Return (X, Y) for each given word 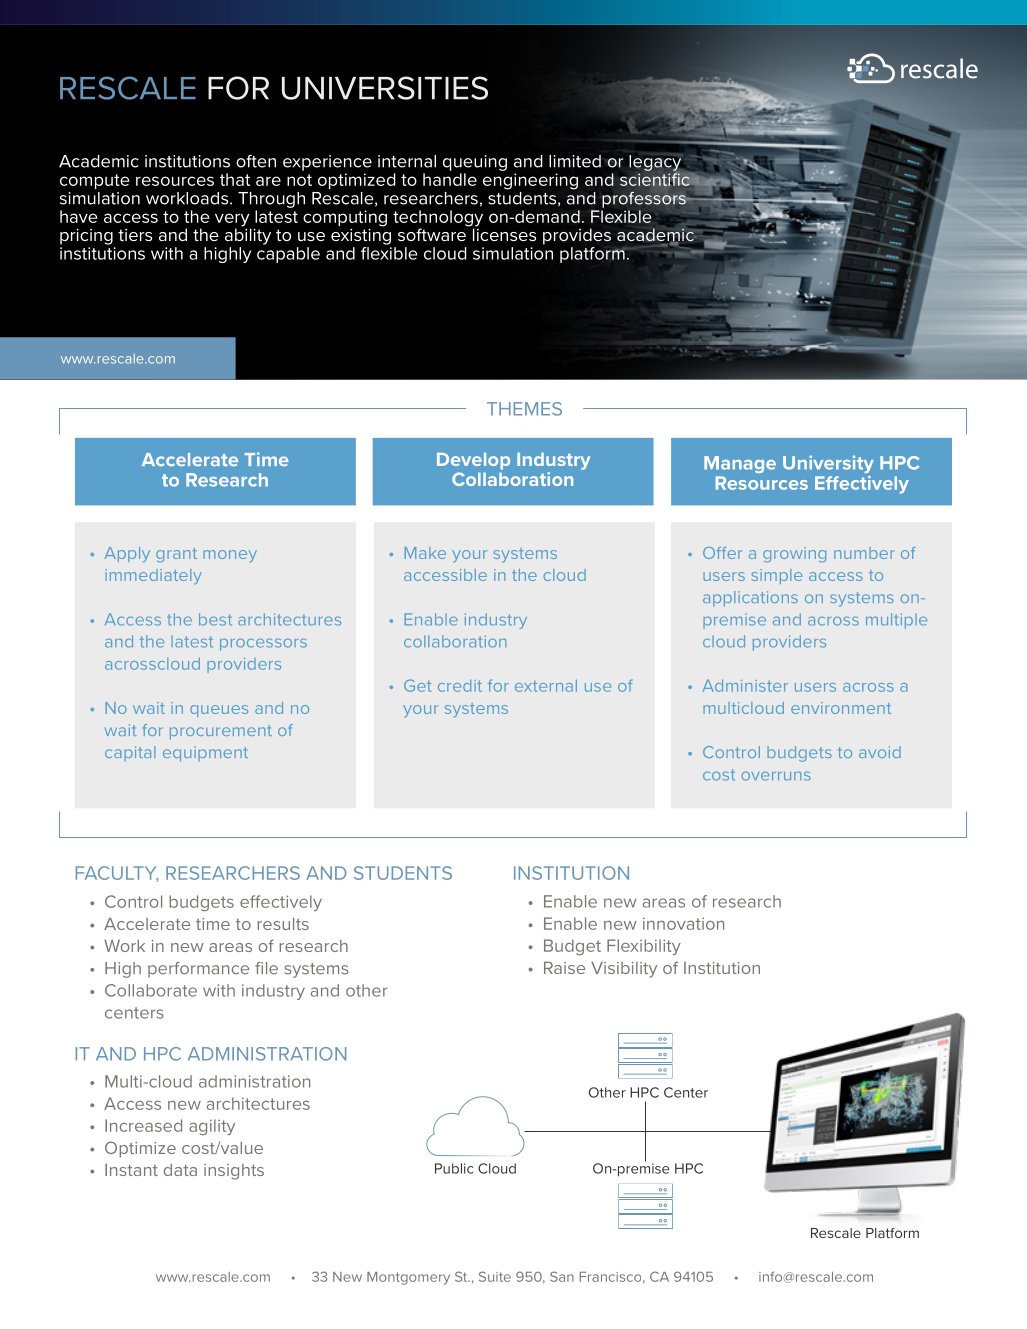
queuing (475, 163)
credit (460, 686)
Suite (495, 1276)
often (256, 161)
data (180, 1170)
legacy (656, 164)
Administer (745, 686)
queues (219, 711)
